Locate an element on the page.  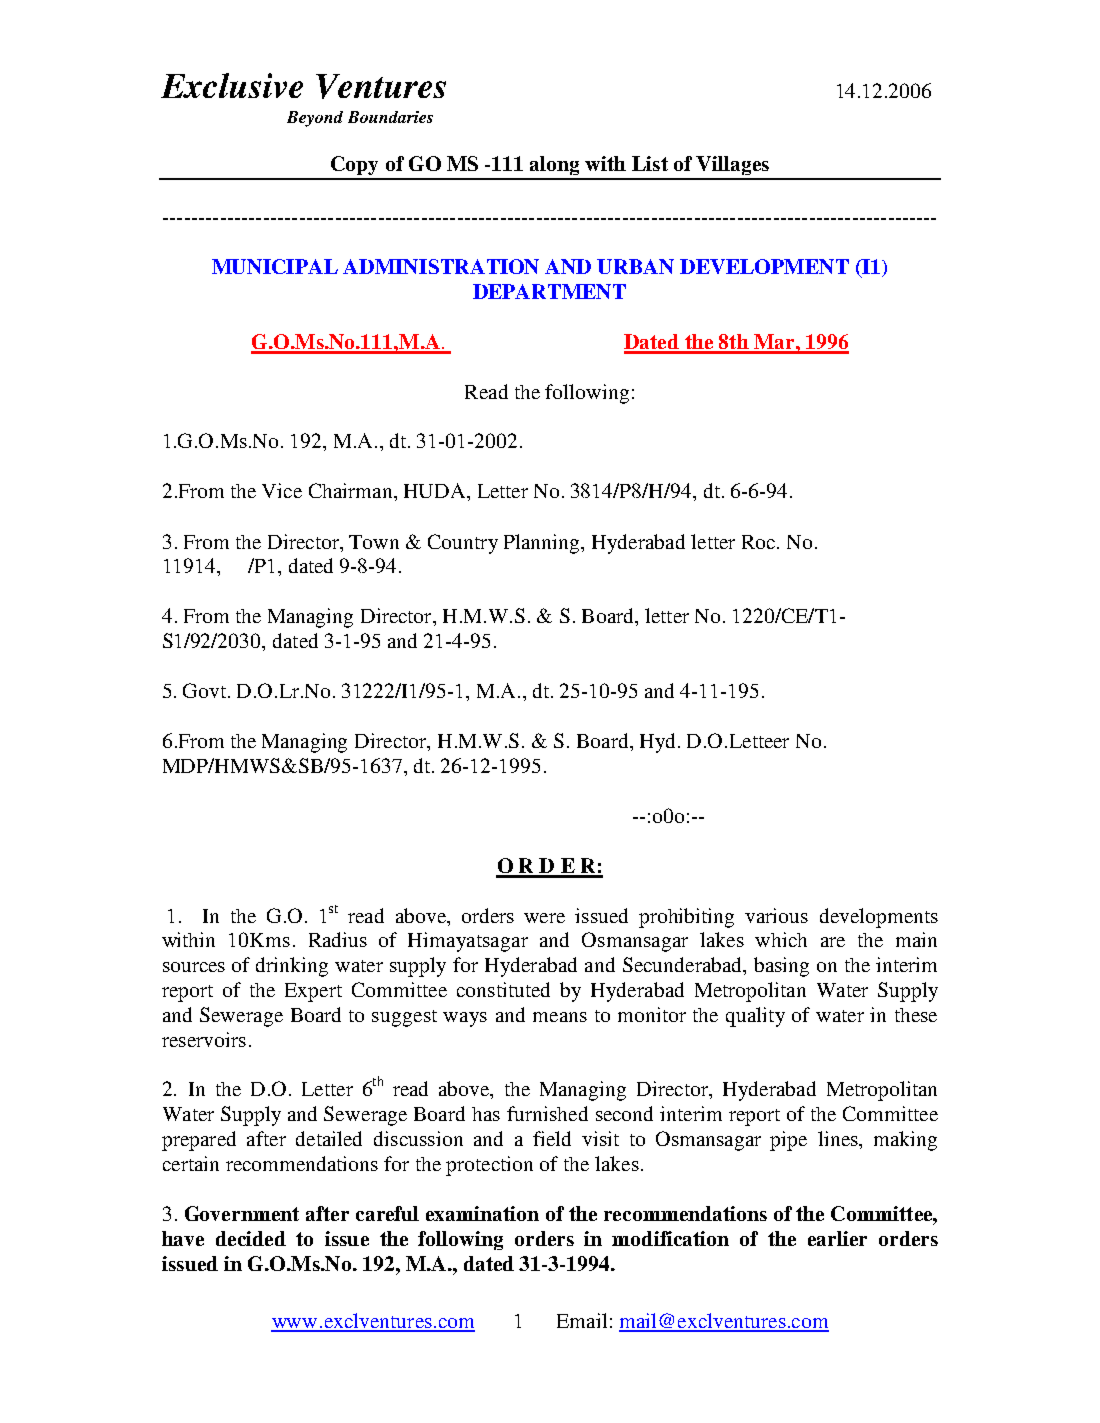
List is located at coordinates (650, 163).
